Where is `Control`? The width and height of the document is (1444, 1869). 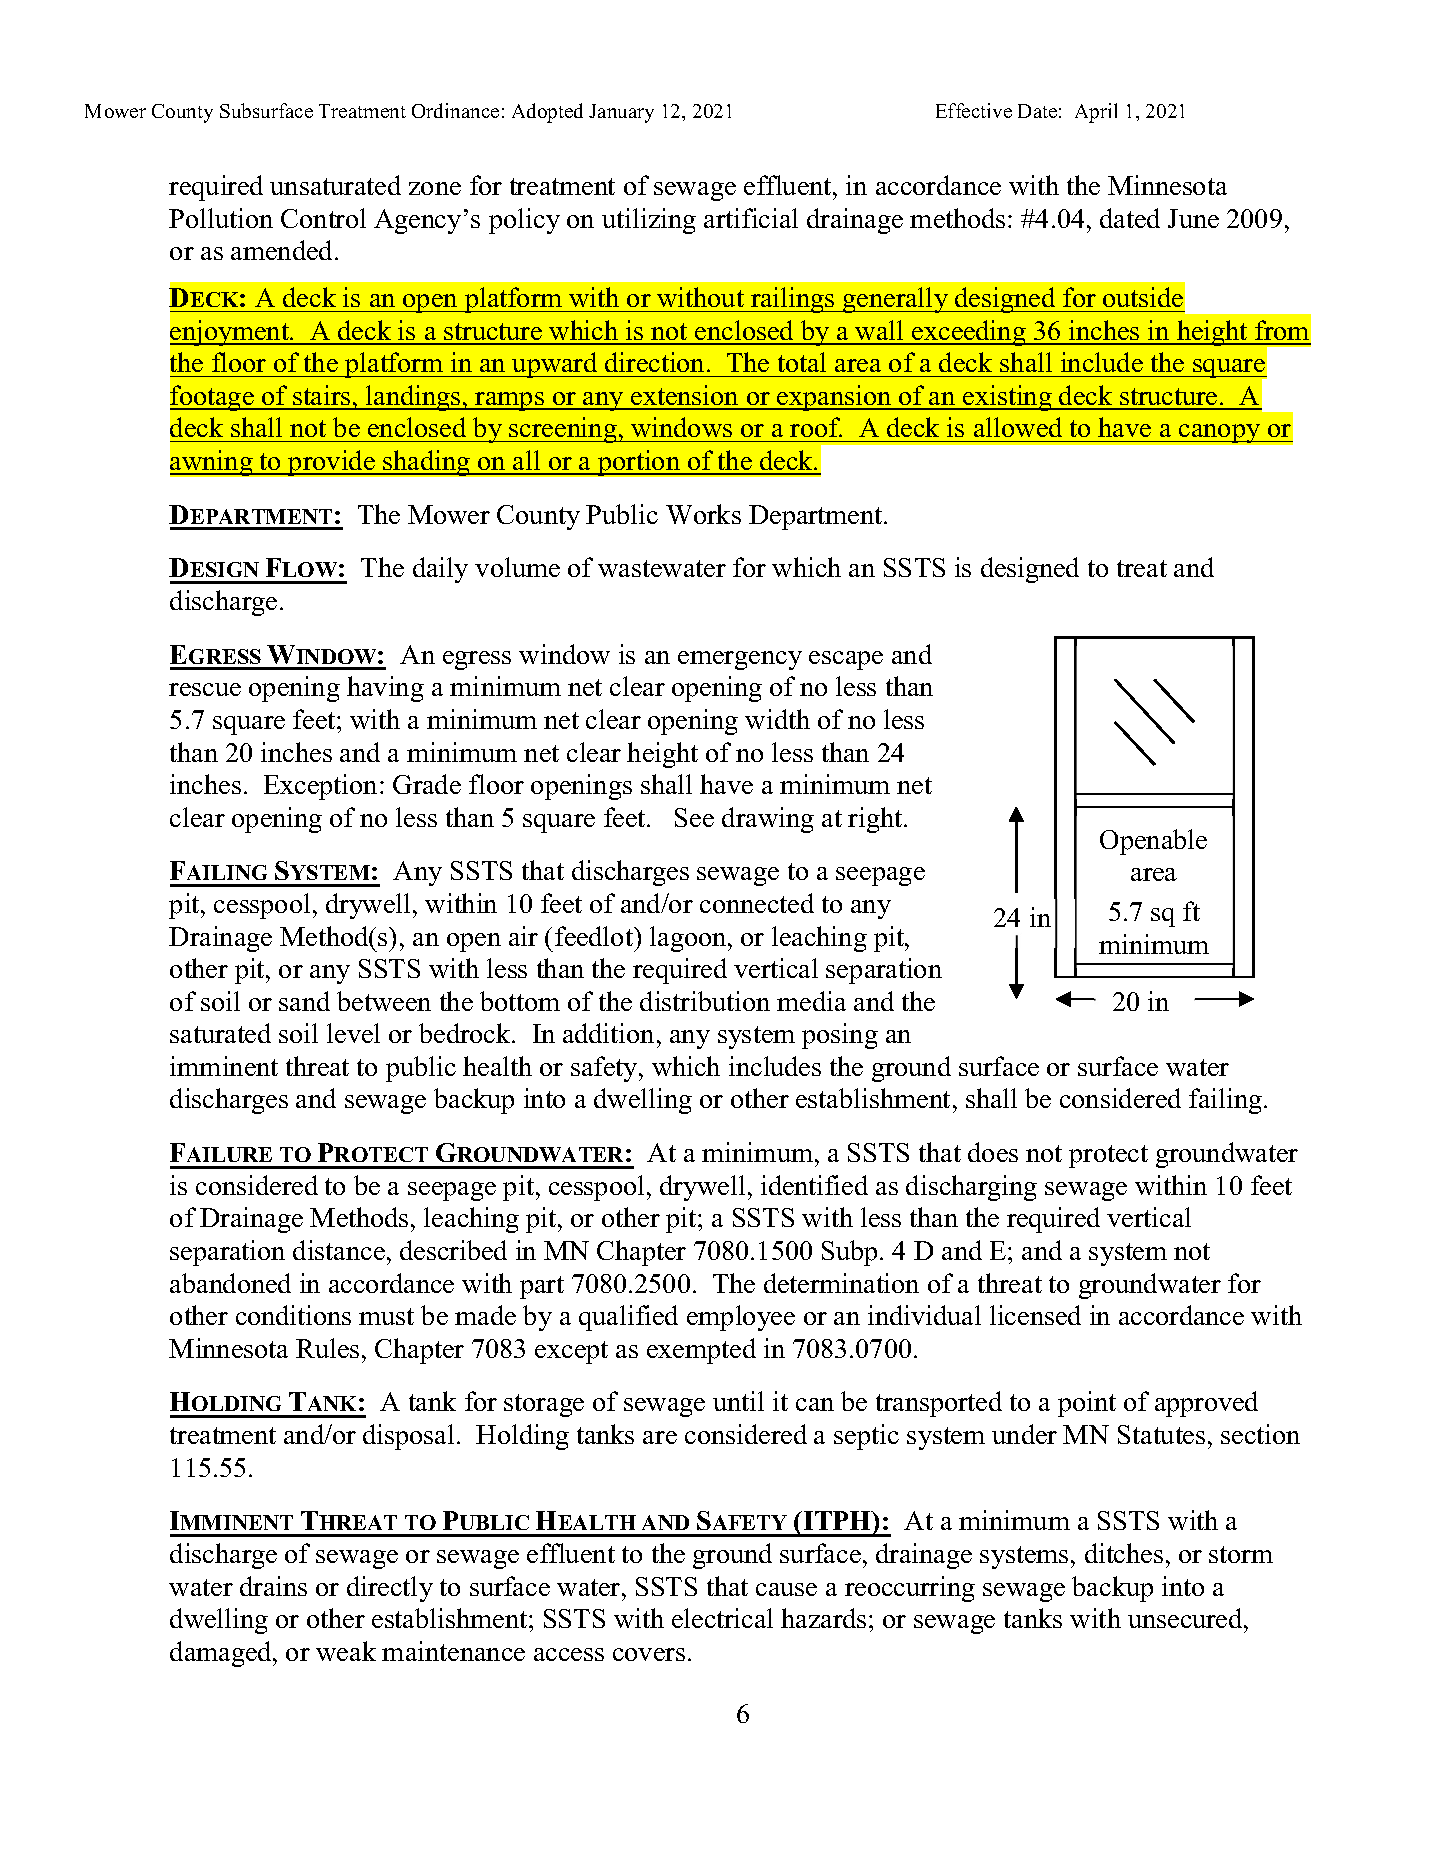 Control is located at coordinates (323, 218).
